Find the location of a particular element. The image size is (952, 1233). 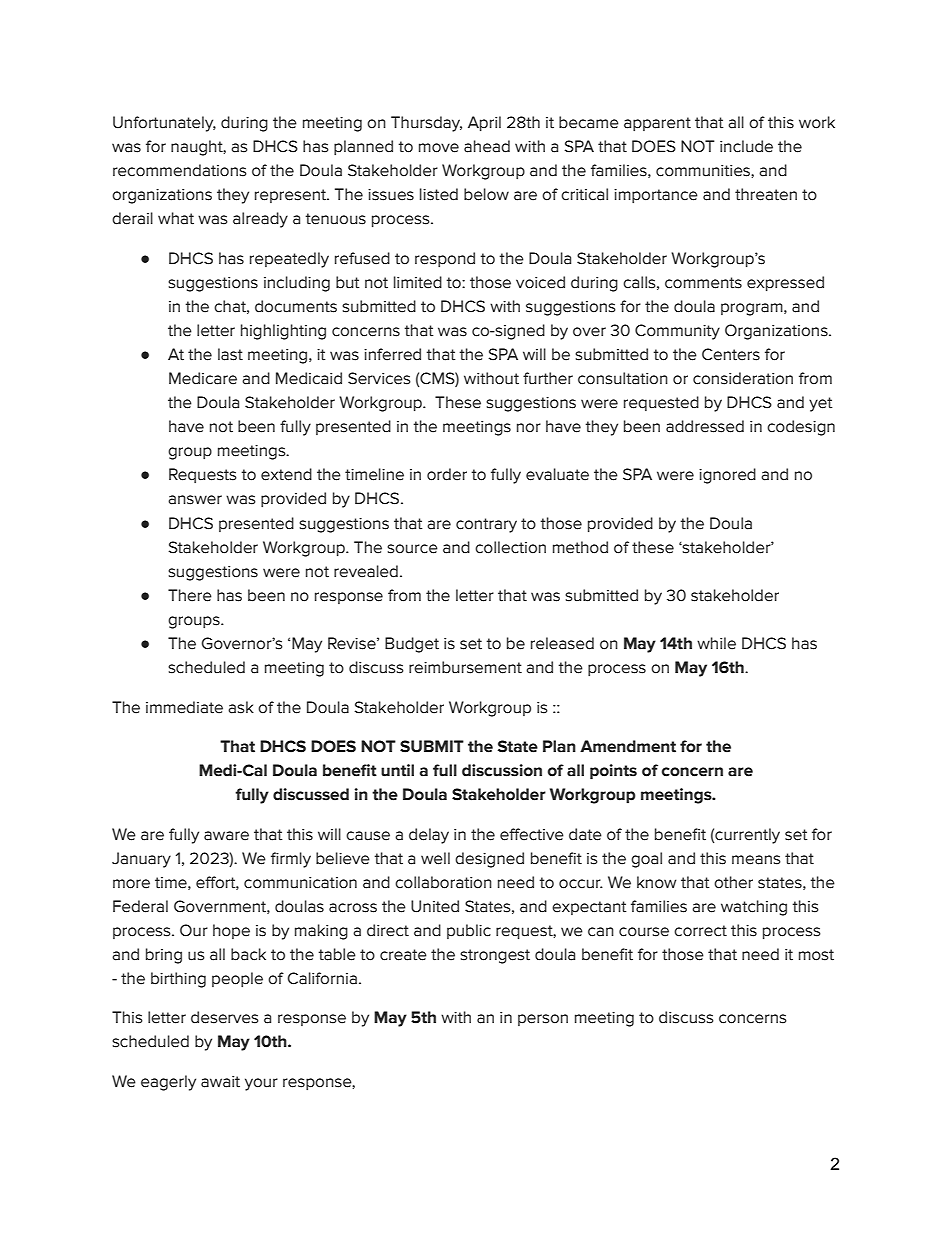

aware is located at coordinates (226, 836).
